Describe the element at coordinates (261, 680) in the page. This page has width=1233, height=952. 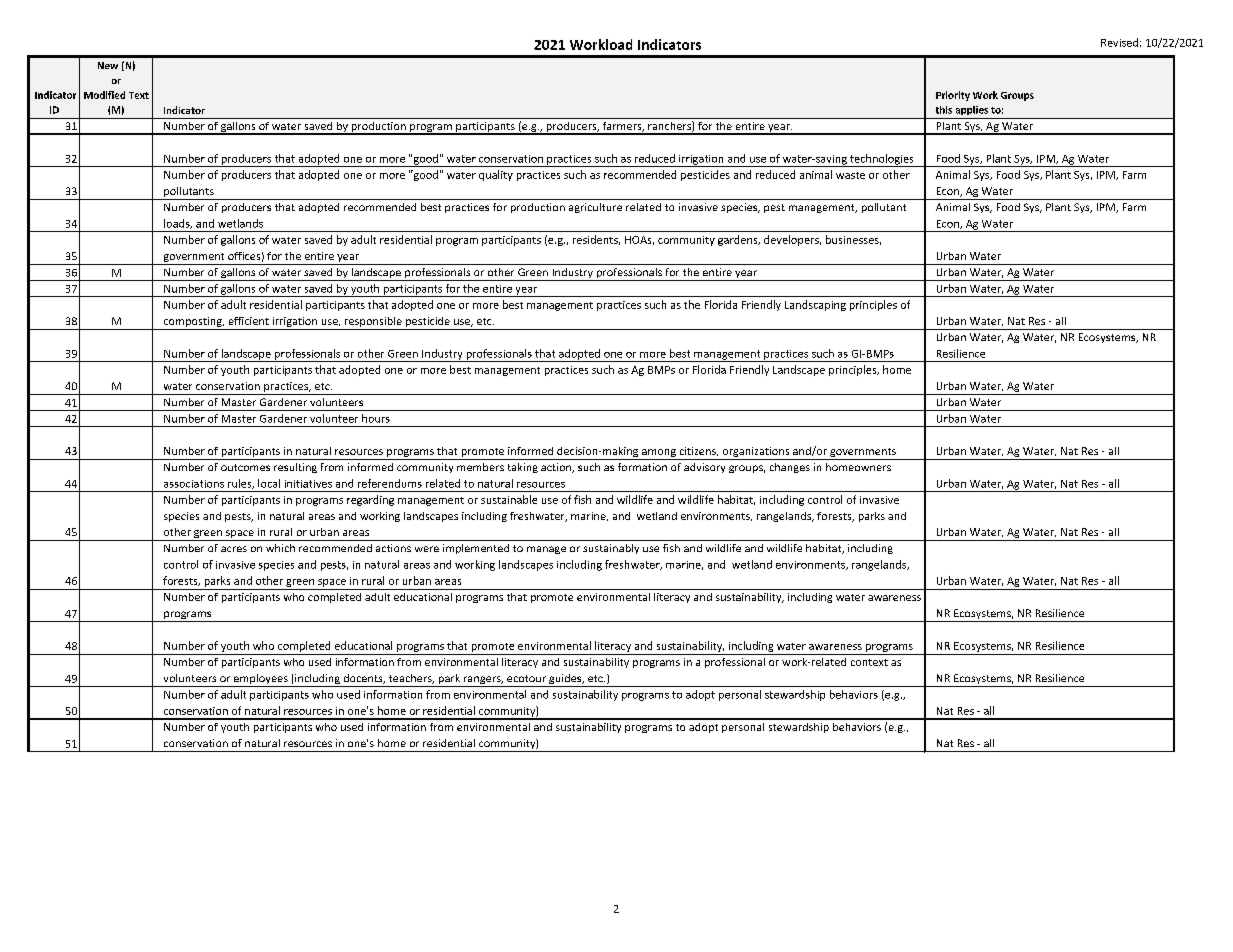
I see `employees` at that location.
